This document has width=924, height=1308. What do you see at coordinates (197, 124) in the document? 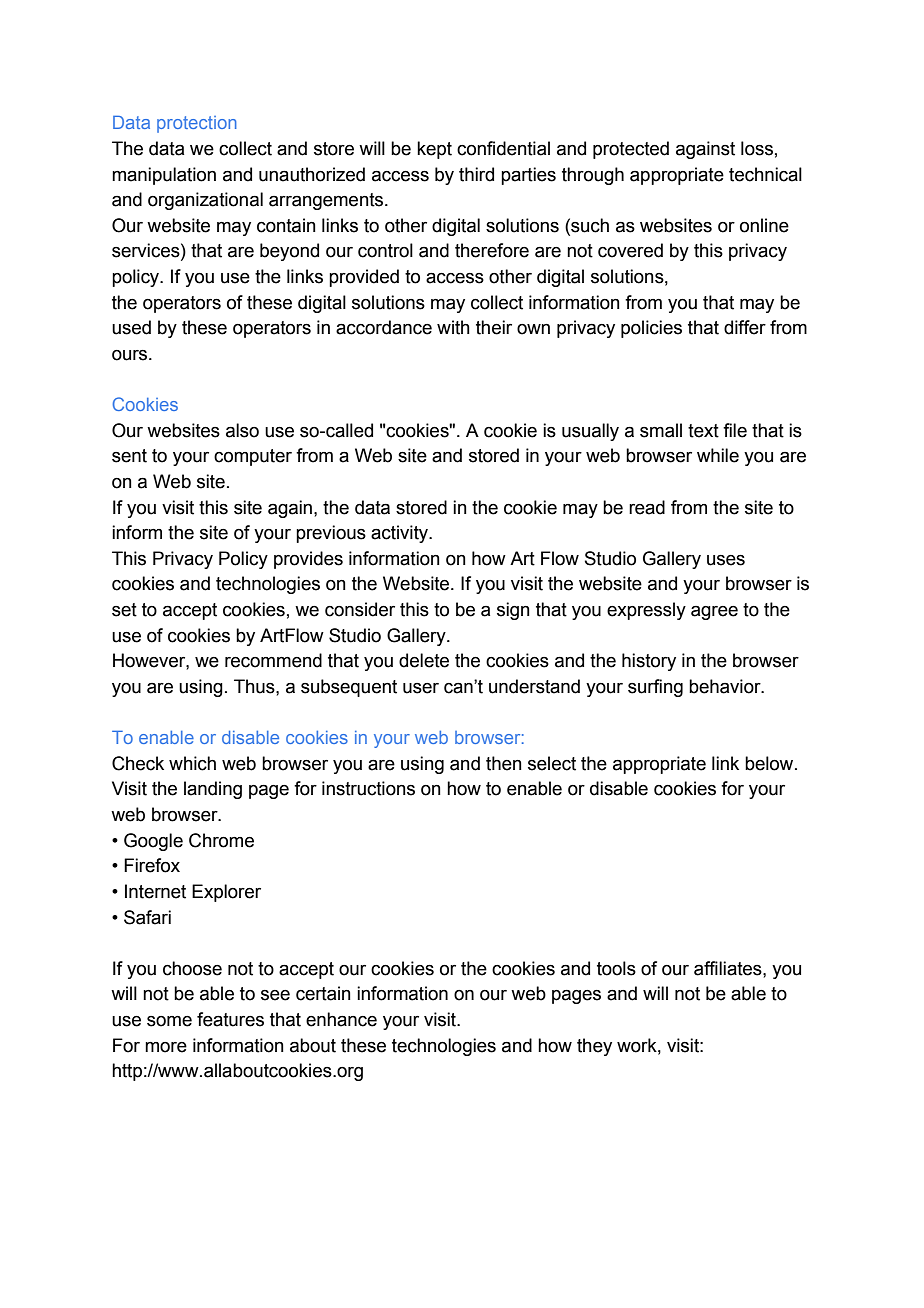
I see `protection` at bounding box center [197, 124].
